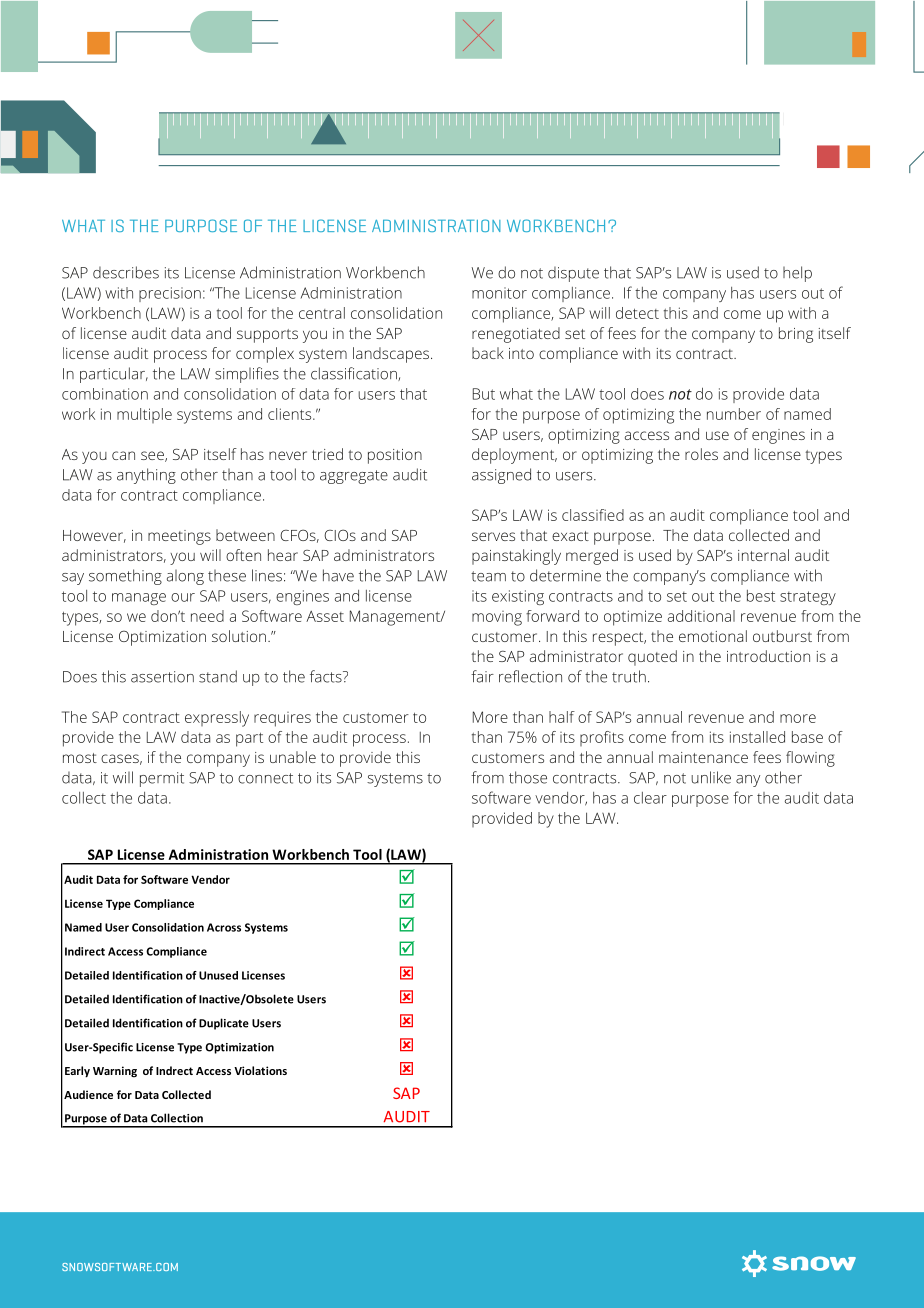 The height and width of the screenshot is (1308, 924). I want to click on Warning, so click(115, 1072).
